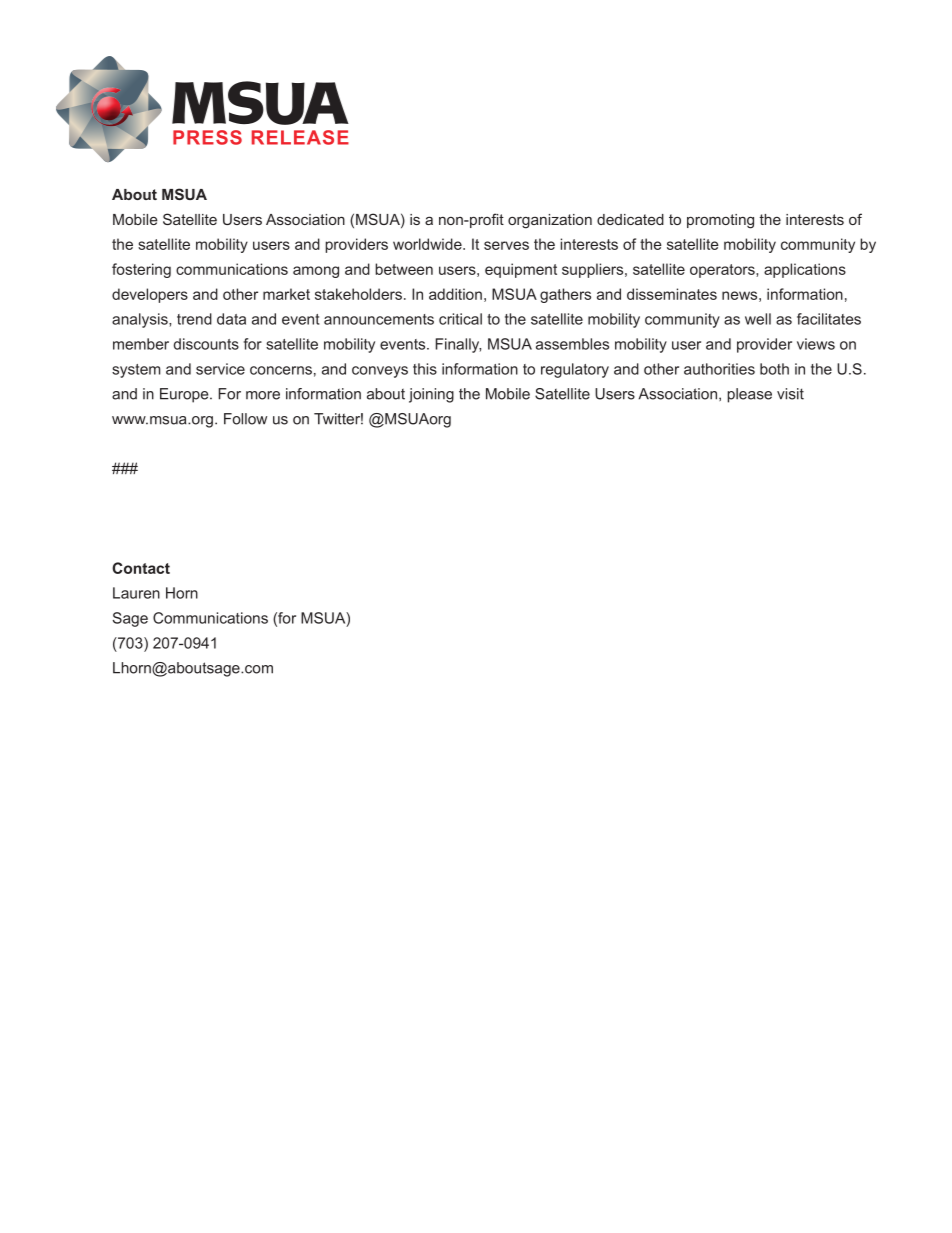  I want to click on critical, so click(460, 319).
